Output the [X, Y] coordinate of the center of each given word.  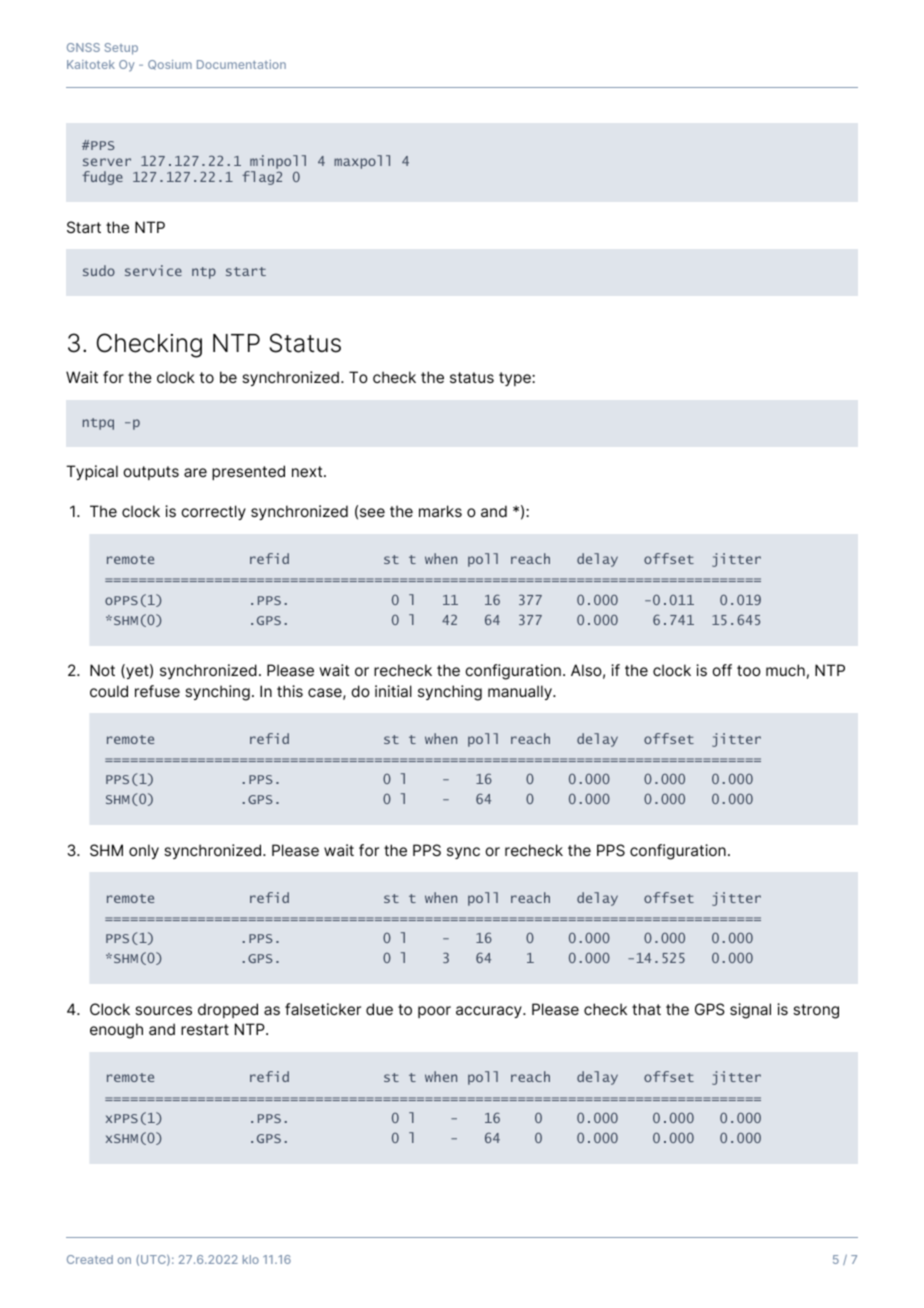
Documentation [241, 64]
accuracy [490, 1012]
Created [90, 1259]
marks [440, 511]
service [153, 270]
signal [750, 1011]
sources [163, 1010]
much [785, 670]
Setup [121, 49]
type [516, 379]
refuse [157, 691]
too [749, 670]
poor [434, 1012]
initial [393, 691]
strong [816, 1011]
